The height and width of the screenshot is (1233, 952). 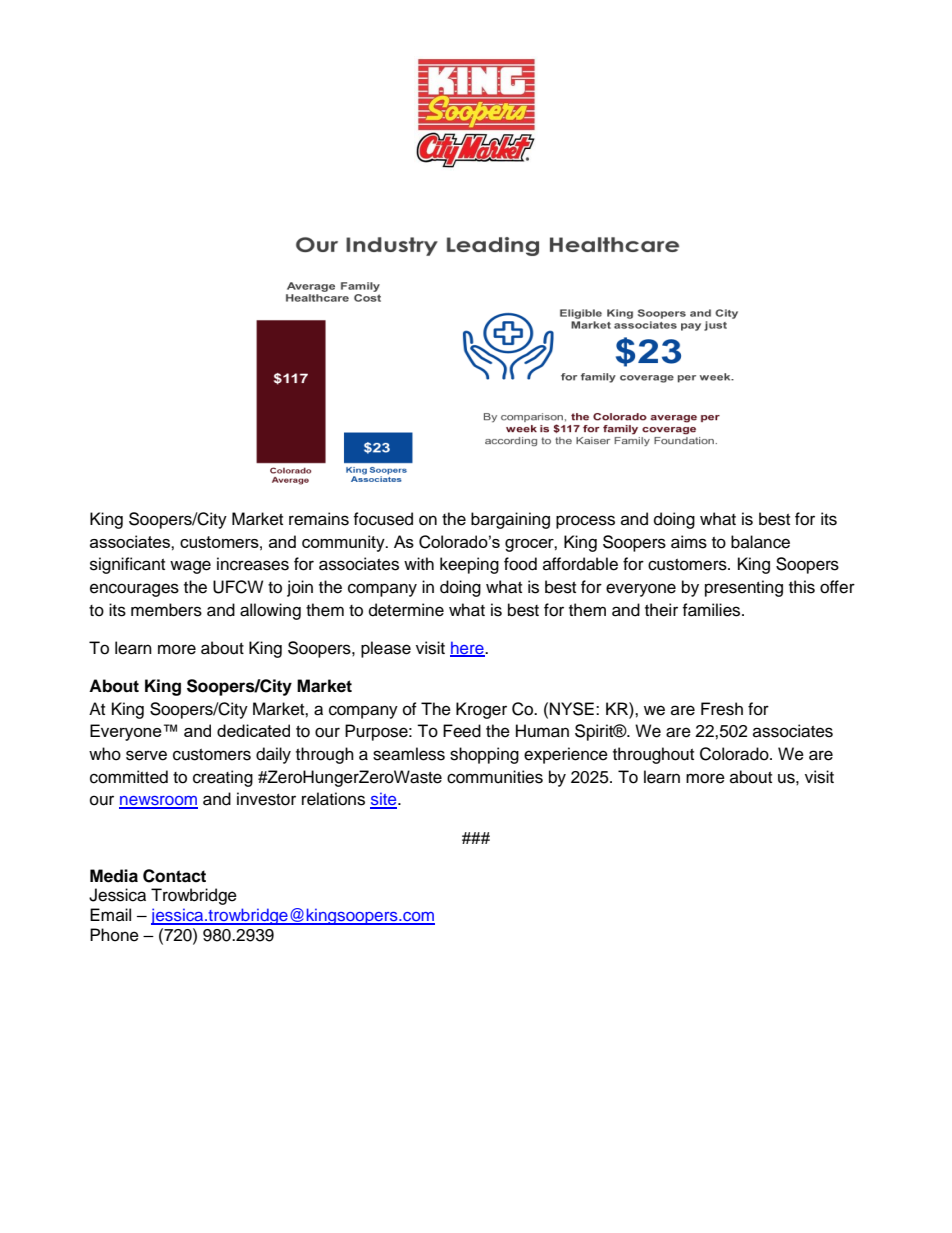 What do you see at coordinates (166, 610) in the screenshot?
I see `members` at bounding box center [166, 610].
